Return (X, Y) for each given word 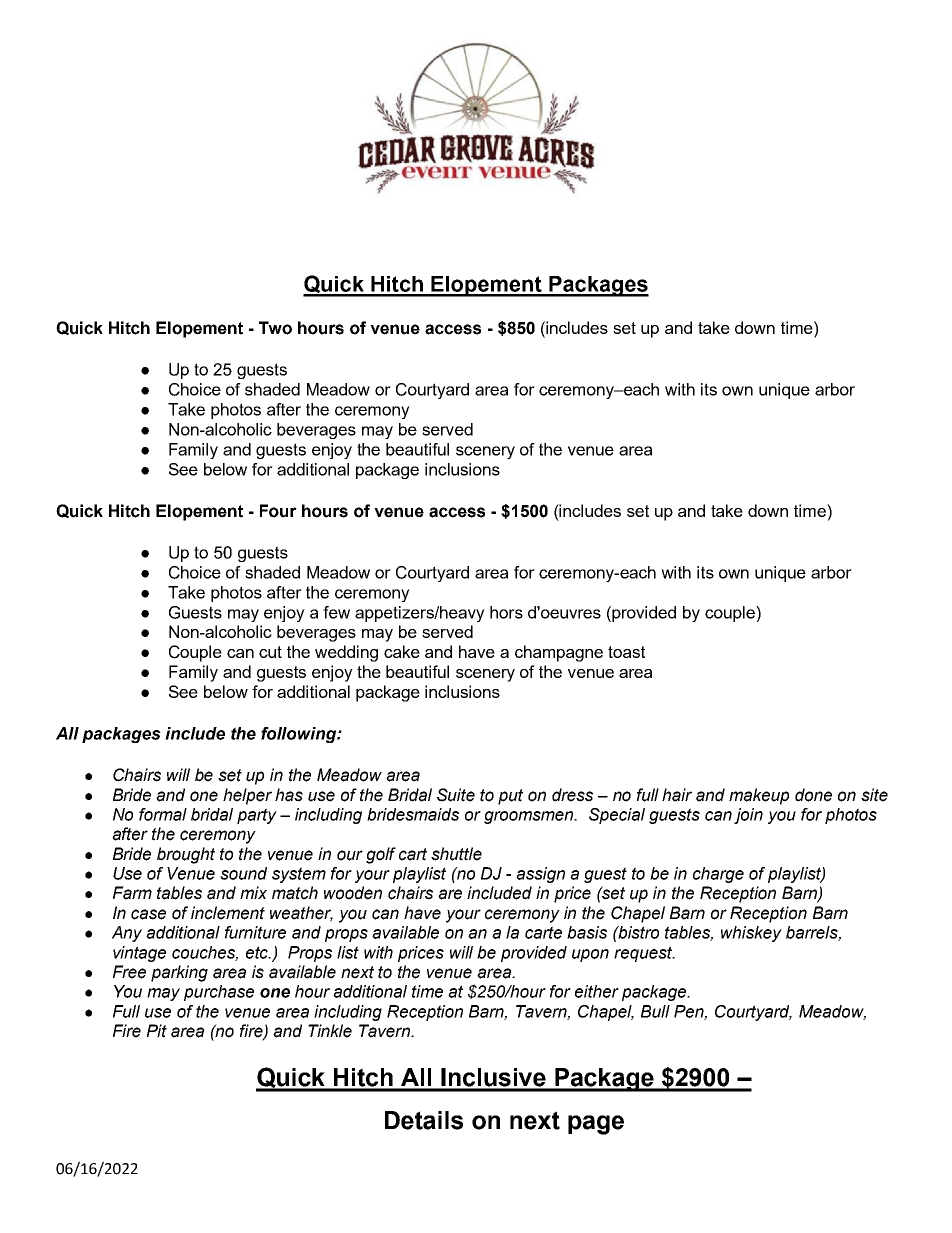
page (596, 1125)
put (510, 797)
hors (506, 612)
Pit (157, 1031)
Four (278, 511)
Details (424, 1120)
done (813, 795)
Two (275, 328)
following (299, 735)
